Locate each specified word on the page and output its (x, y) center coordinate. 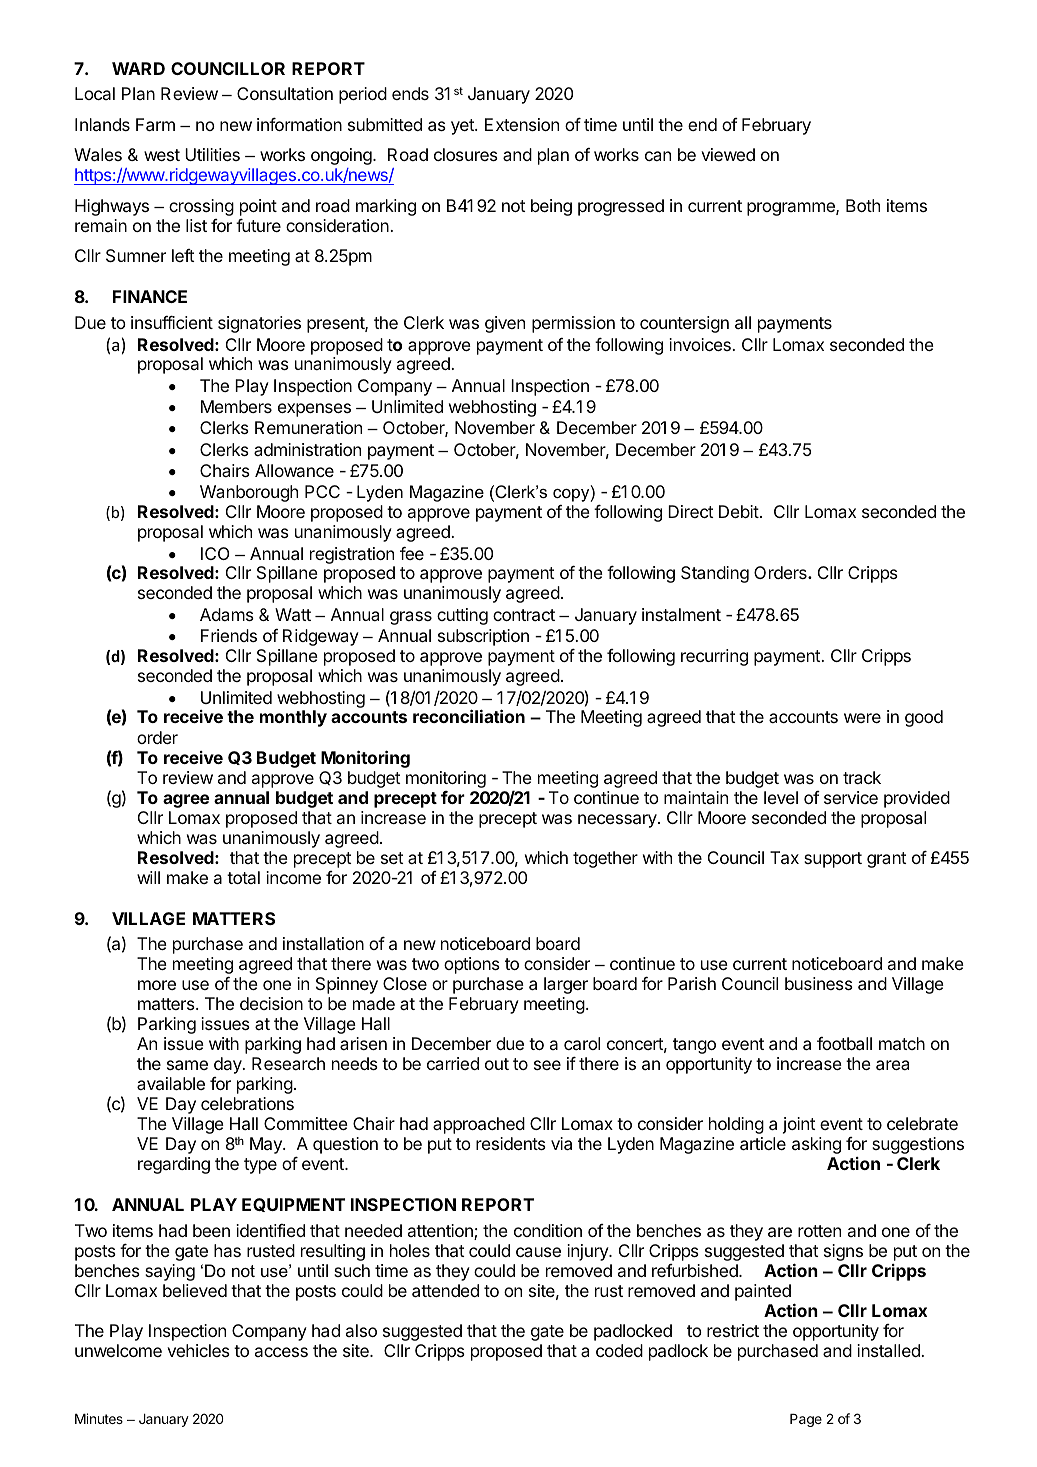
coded (619, 1350)
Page (806, 1420)
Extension (522, 124)
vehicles (198, 1350)
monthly (293, 718)
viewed (728, 154)
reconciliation (469, 716)
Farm (155, 124)
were (862, 718)
